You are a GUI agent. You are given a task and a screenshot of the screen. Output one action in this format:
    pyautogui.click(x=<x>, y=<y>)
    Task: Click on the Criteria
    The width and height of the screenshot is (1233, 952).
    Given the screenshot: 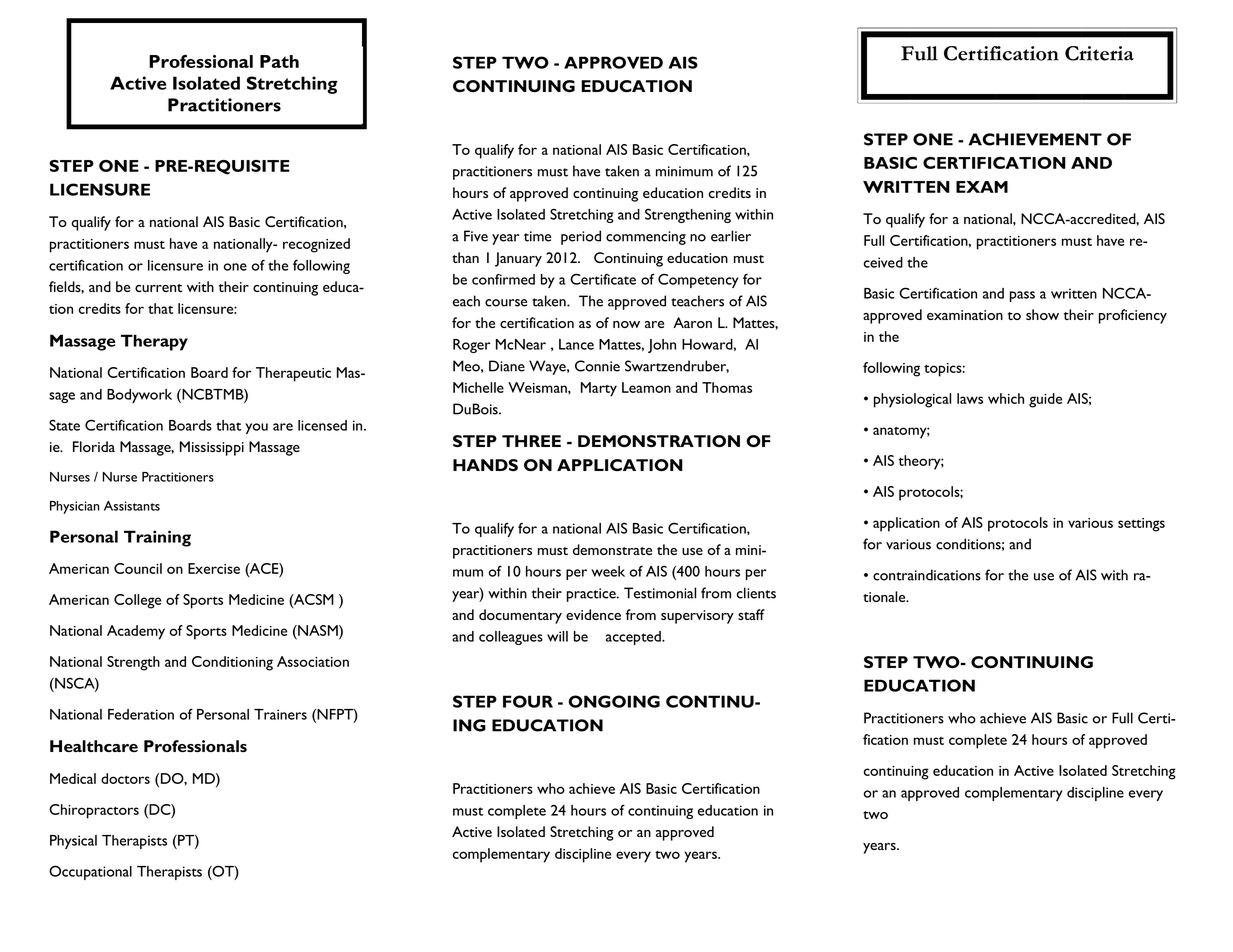 What is the action you would take?
    pyautogui.click(x=1099, y=53)
